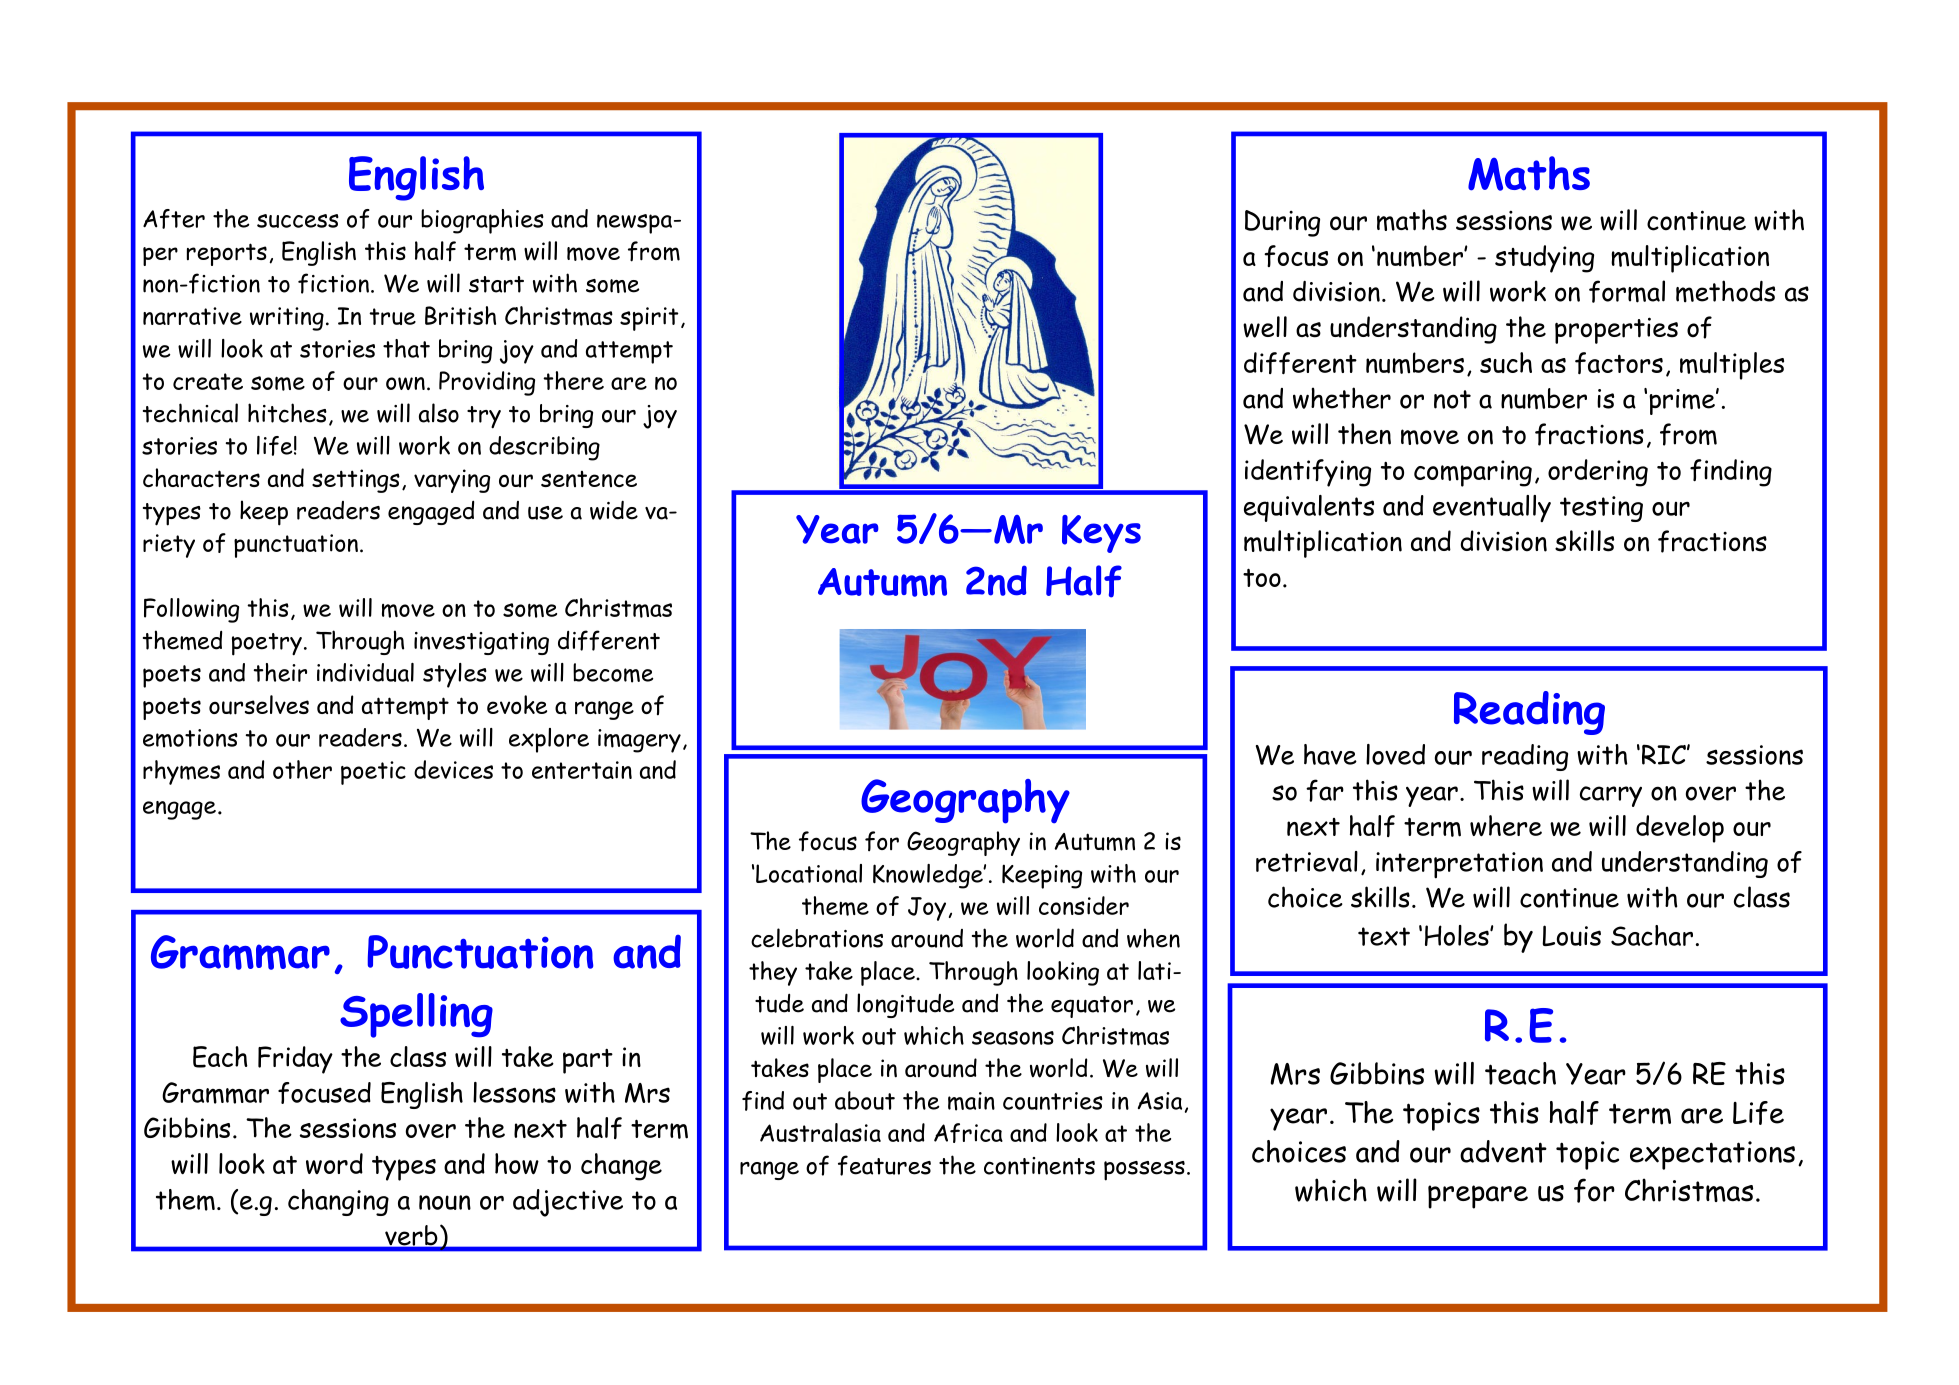  What do you see at coordinates (259, 705) in the document?
I see `ourselves` at bounding box center [259, 705].
